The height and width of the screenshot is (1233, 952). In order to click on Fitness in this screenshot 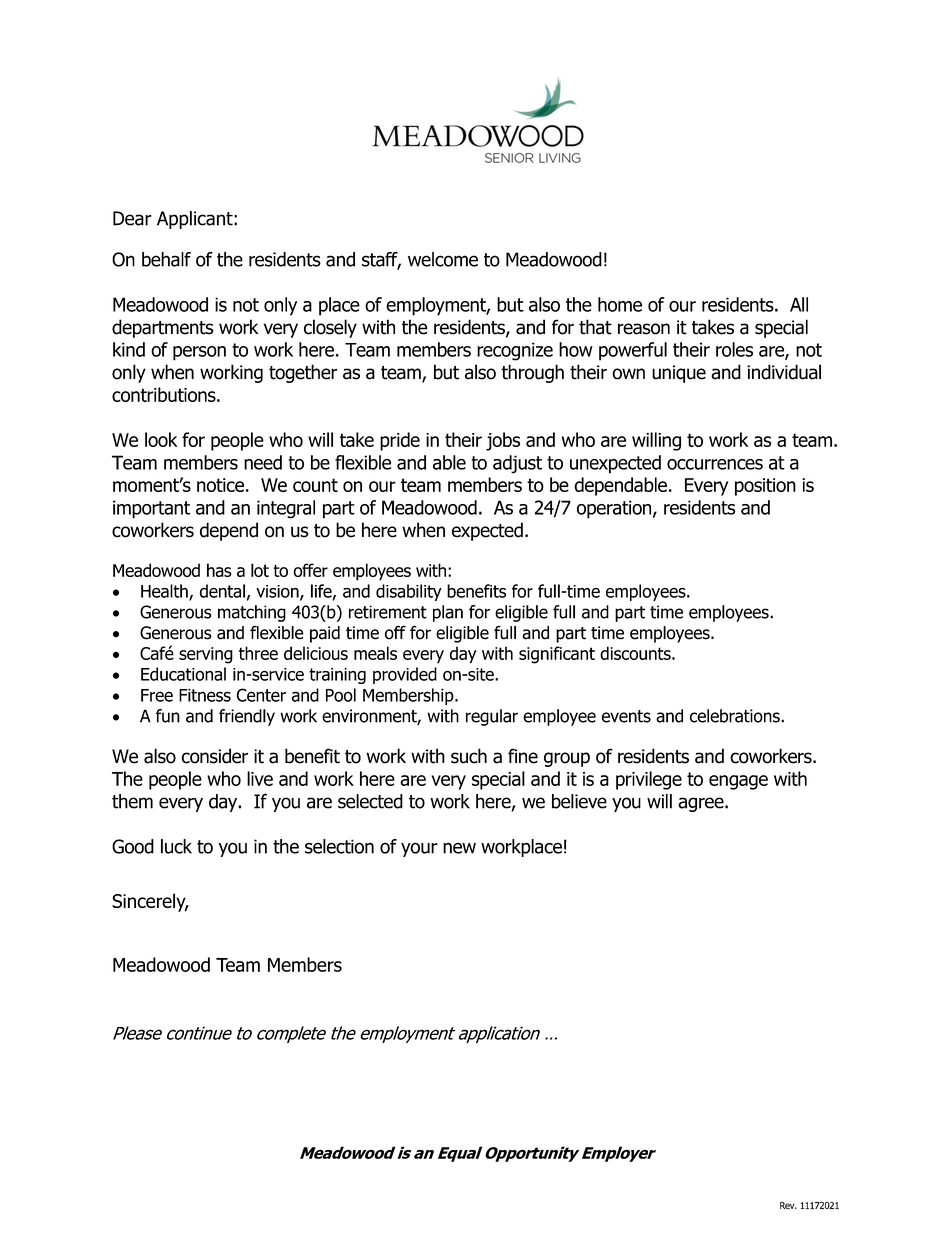, I will do `click(205, 695)`.
